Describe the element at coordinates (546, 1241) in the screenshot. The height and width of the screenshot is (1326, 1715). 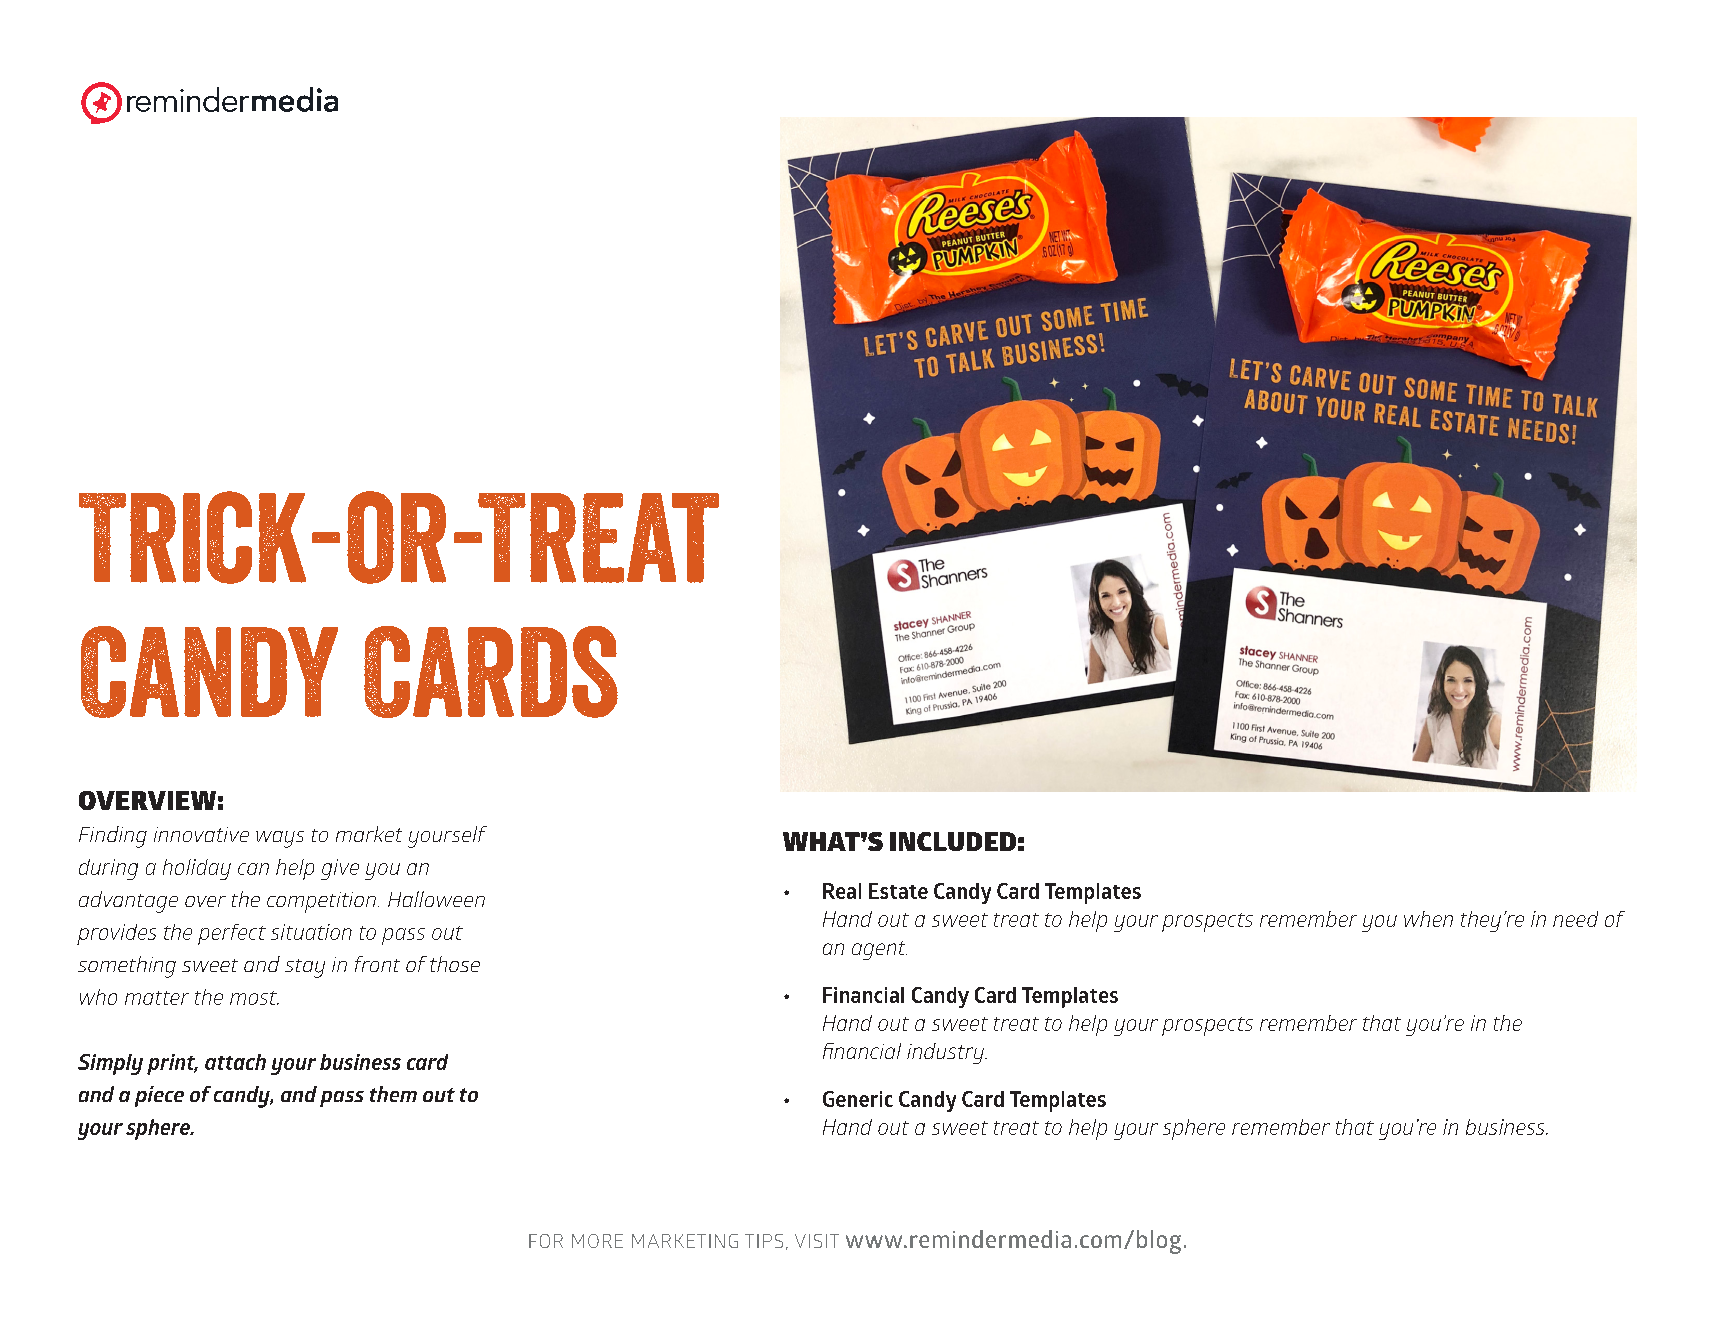
I see `FOR` at that location.
